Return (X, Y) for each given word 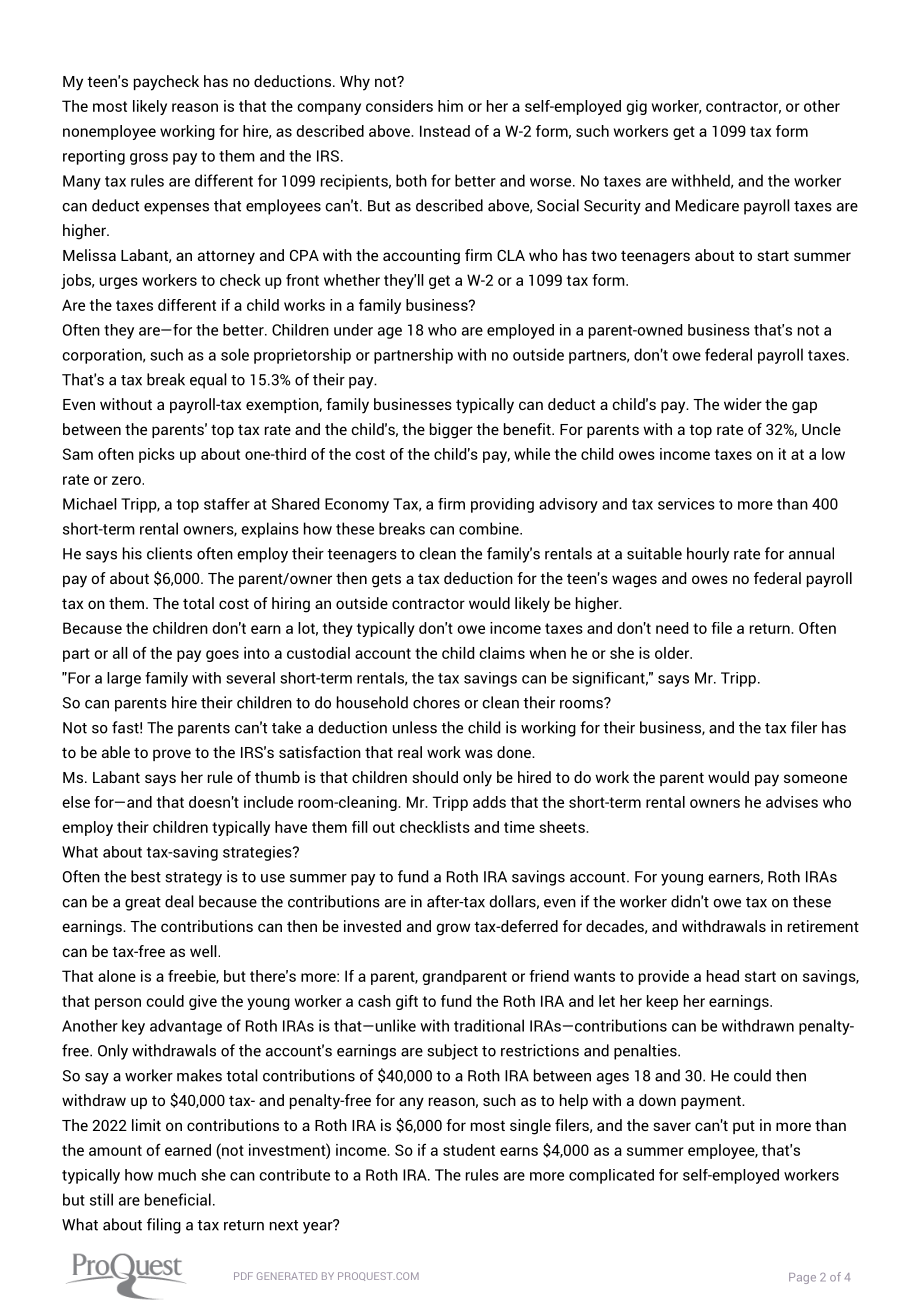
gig (636, 107)
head (723, 976)
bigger (451, 431)
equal (208, 381)
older (673, 653)
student (469, 1150)
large (124, 679)
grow (453, 929)
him (450, 106)
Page (802, 1278)
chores (436, 702)
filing (164, 1226)
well (204, 951)
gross (149, 159)
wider (743, 404)
